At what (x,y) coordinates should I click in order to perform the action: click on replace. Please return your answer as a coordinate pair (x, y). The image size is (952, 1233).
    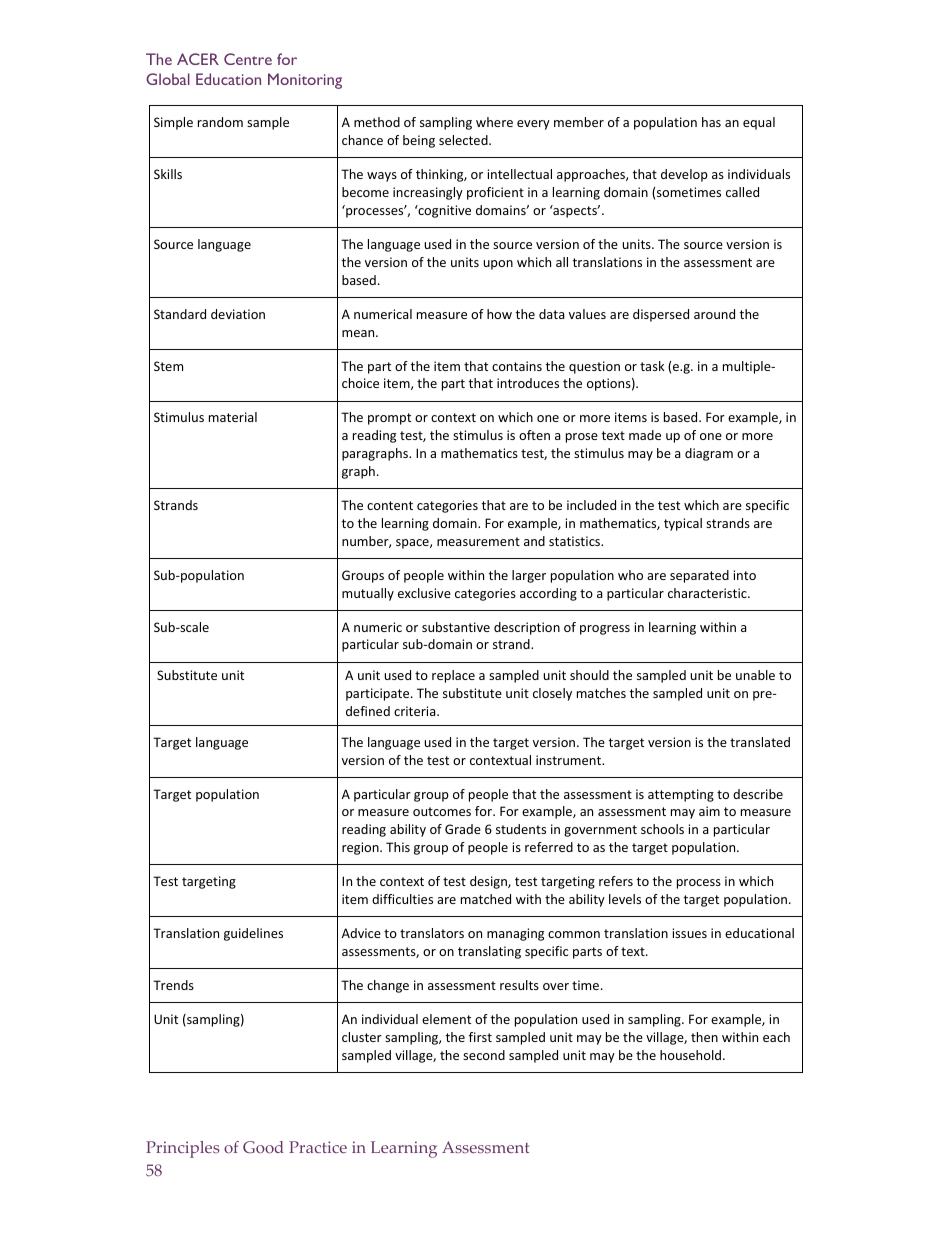
    Looking at the image, I should click on (453, 676).
